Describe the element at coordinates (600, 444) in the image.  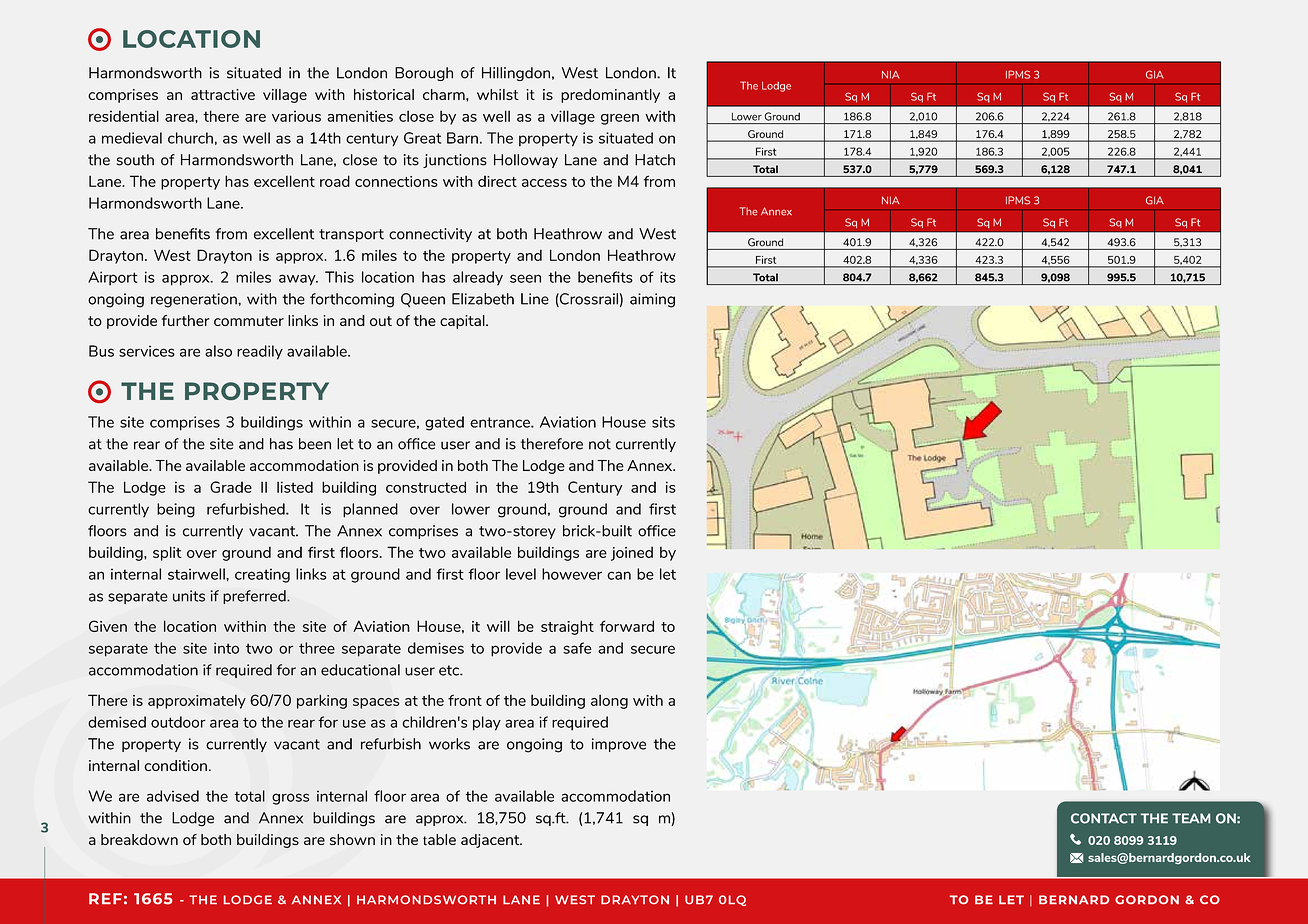
I see `not` at that location.
